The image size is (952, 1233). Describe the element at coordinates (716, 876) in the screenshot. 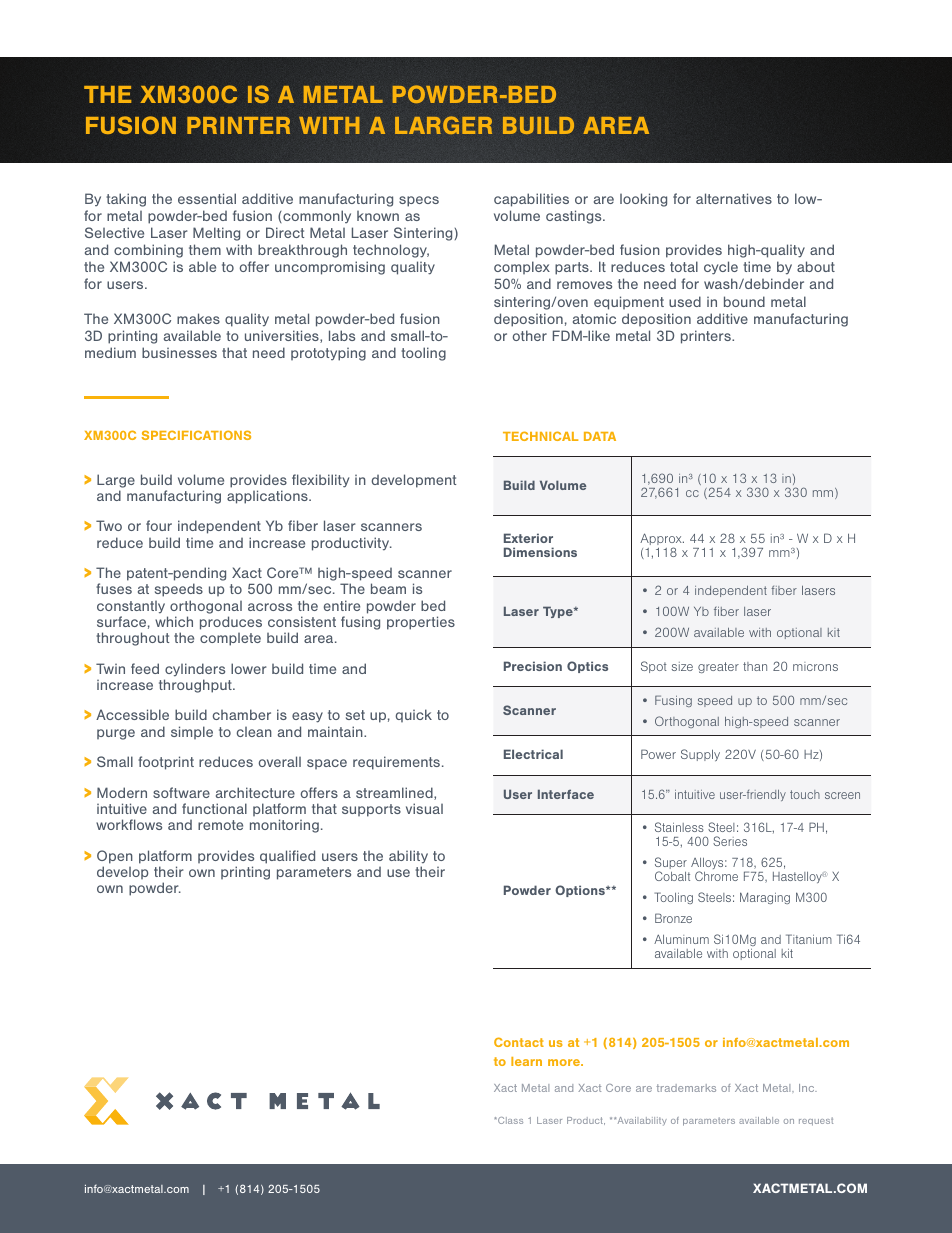

I see `Chrome` at that location.
